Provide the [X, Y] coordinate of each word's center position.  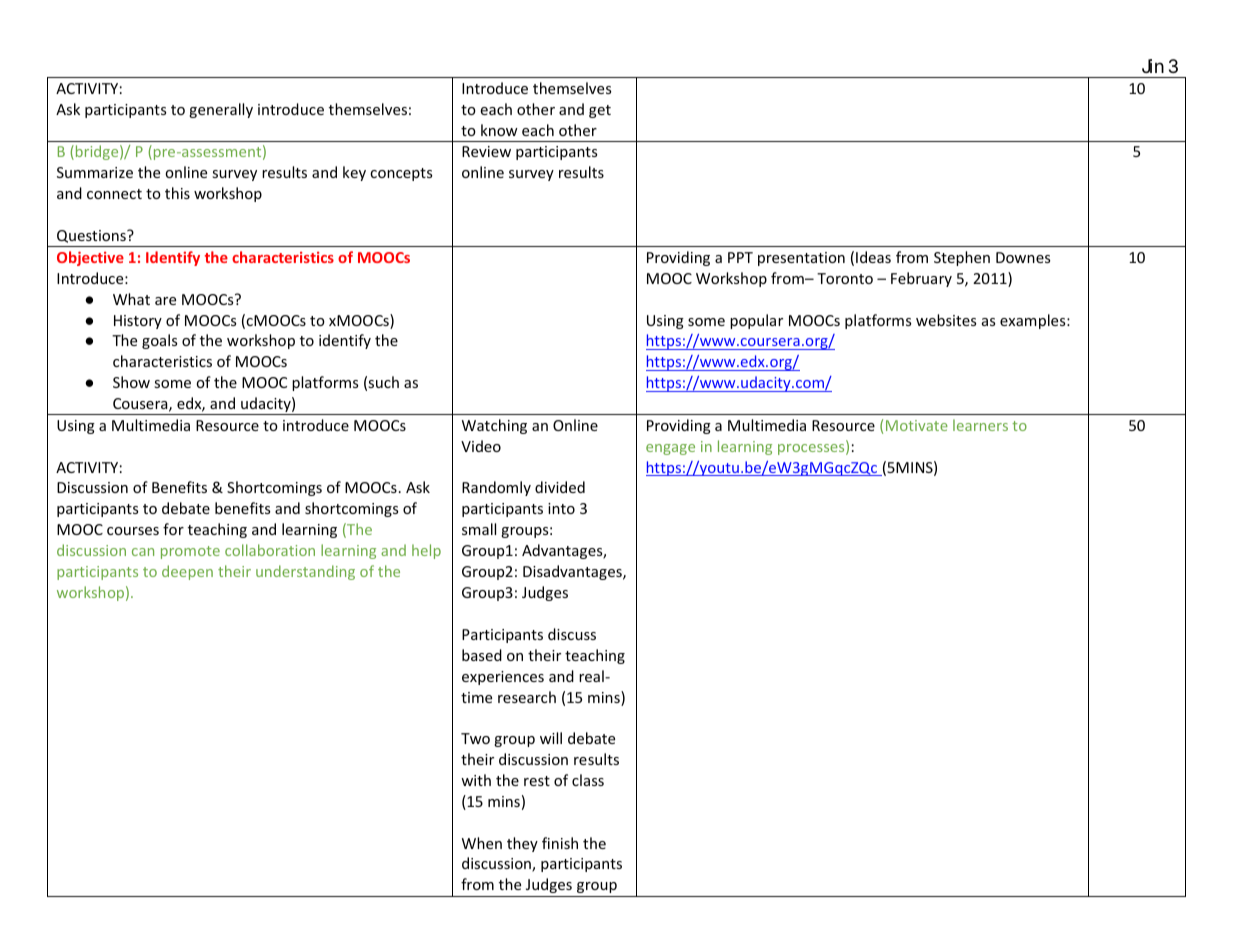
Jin [1153, 66]
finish [560, 843]
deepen [187, 572]
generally [221, 110]
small [479, 529]
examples [1034, 321]
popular [756, 321]
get [600, 111]
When [482, 843]
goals [159, 341]
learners [980, 425]
